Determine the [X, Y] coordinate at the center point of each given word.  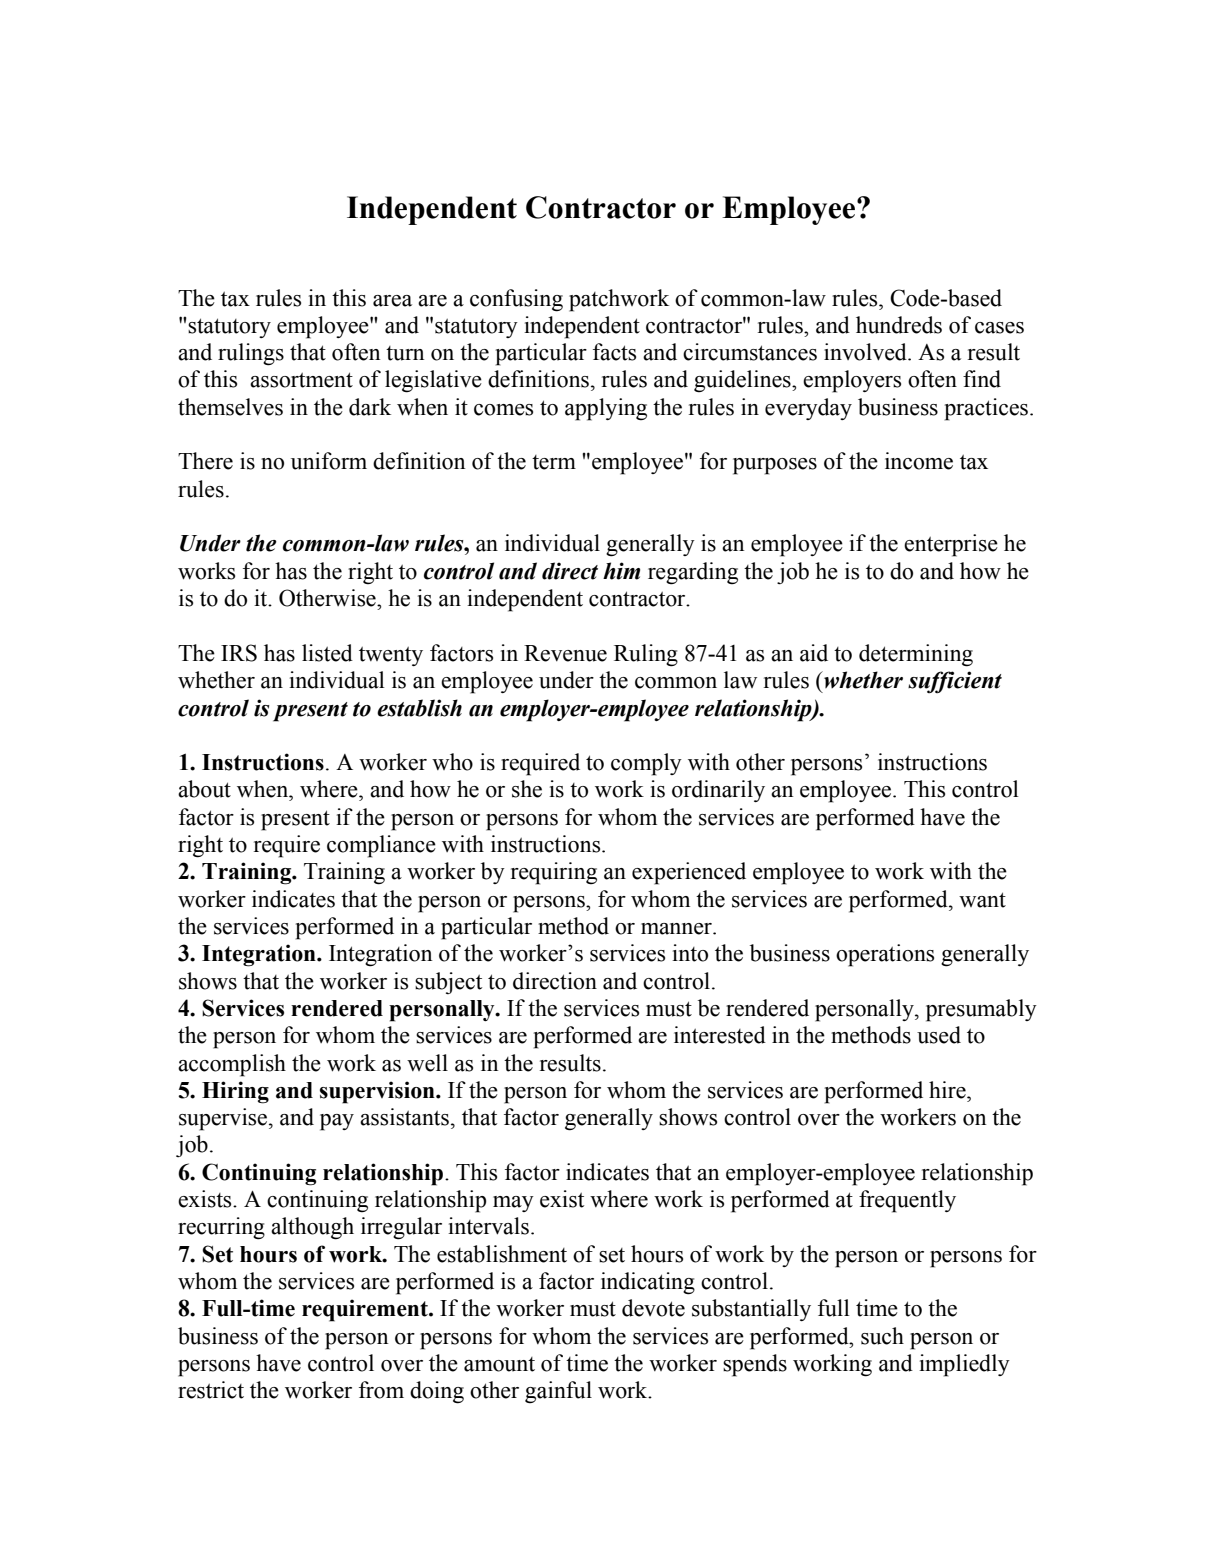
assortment [301, 380]
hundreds [899, 325]
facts [614, 352]
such [882, 1336]
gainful [558, 1392]
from [381, 1390]
